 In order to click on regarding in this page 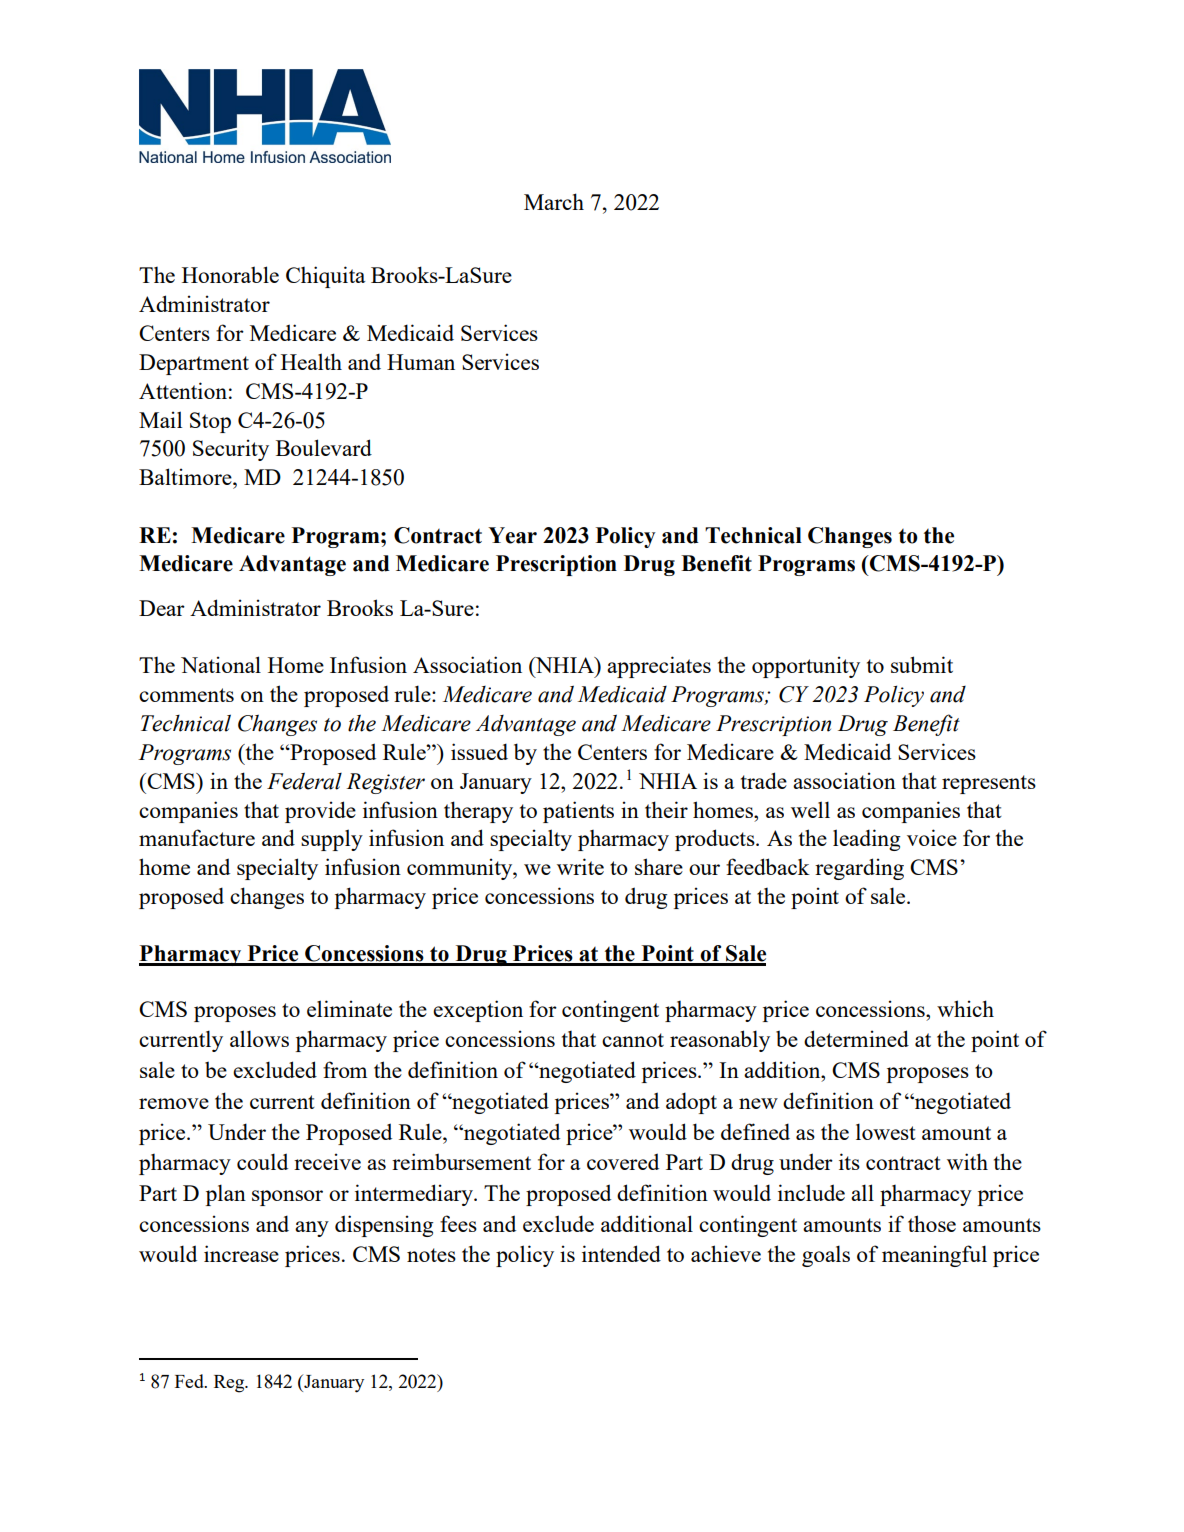, I will do `click(859, 869)`.
